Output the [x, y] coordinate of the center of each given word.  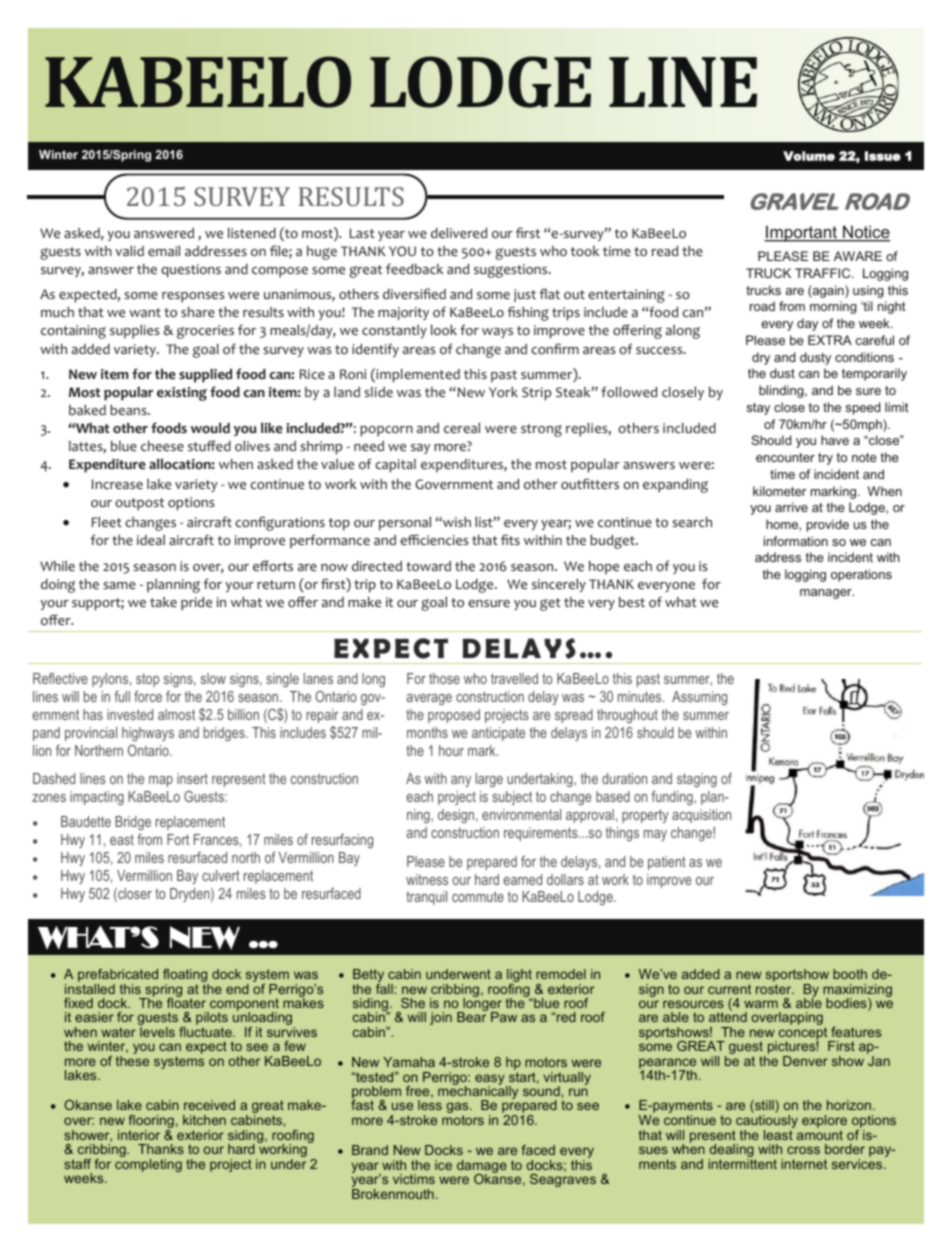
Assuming [699, 698]
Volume [809, 156]
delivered [459, 233]
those [444, 678]
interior [139, 1135]
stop [147, 680]
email [164, 251]
